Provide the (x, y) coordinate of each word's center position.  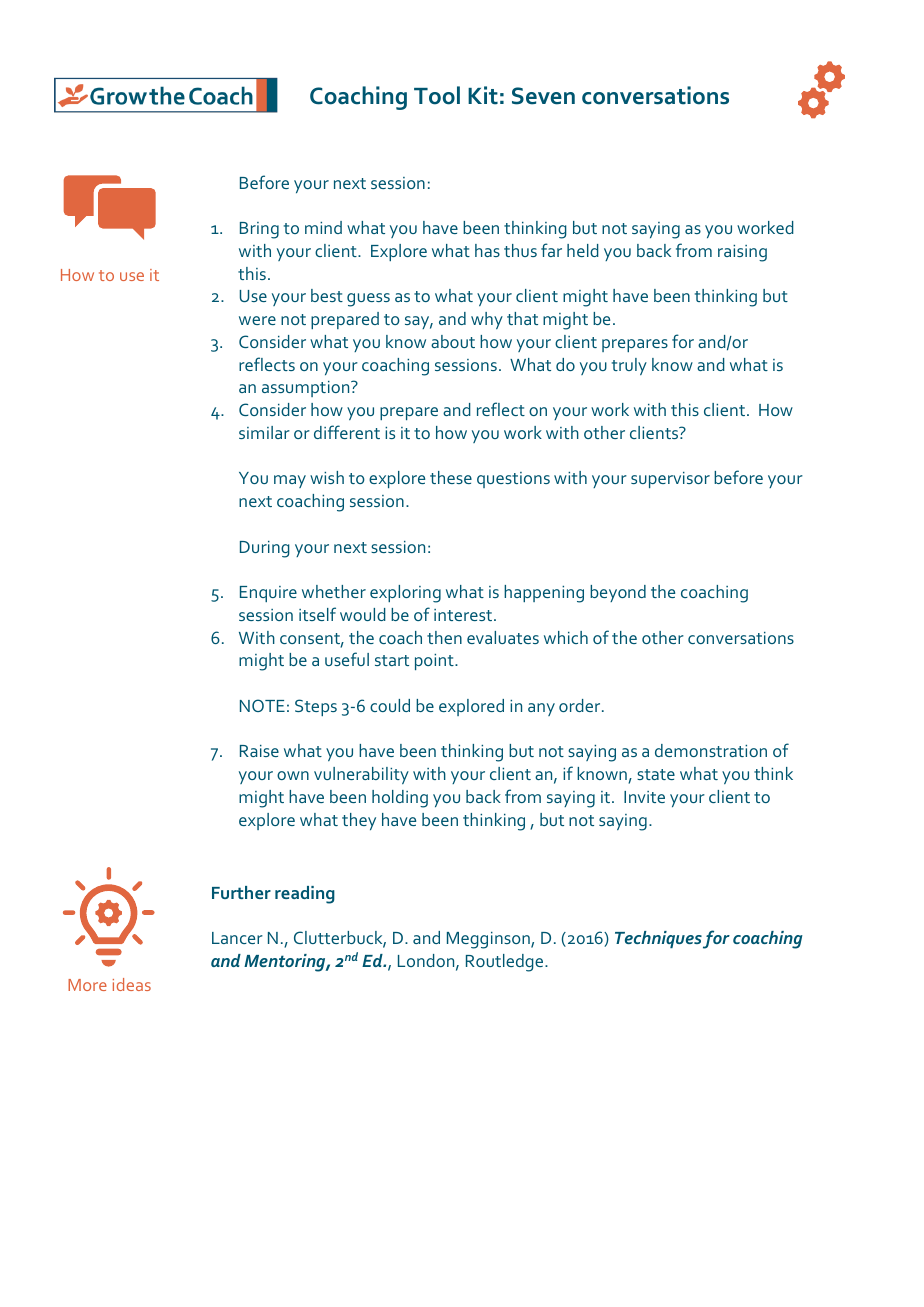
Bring (259, 230)
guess (368, 300)
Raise (259, 751)
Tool (437, 95)
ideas (132, 984)
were (257, 320)
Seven (543, 96)
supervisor (670, 480)
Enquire (268, 594)
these (451, 477)
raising (742, 253)
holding (400, 799)
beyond (618, 593)
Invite (644, 797)
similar (264, 432)
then (444, 637)
